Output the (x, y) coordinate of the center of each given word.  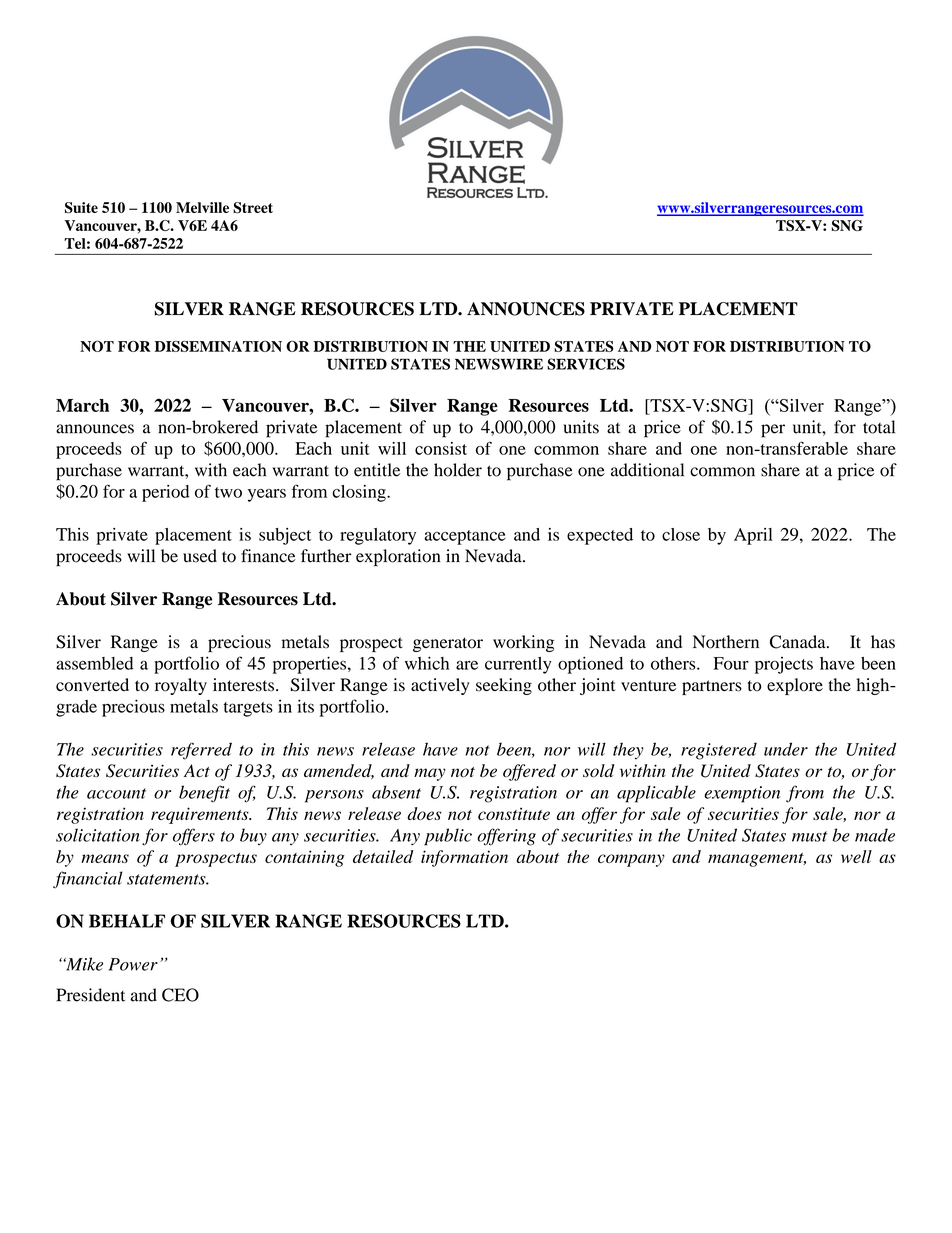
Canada (799, 642)
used (200, 556)
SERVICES (586, 364)
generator (448, 644)
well (856, 856)
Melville (202, 207)
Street (253, 208)
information (464, 858)
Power (133, 964)
